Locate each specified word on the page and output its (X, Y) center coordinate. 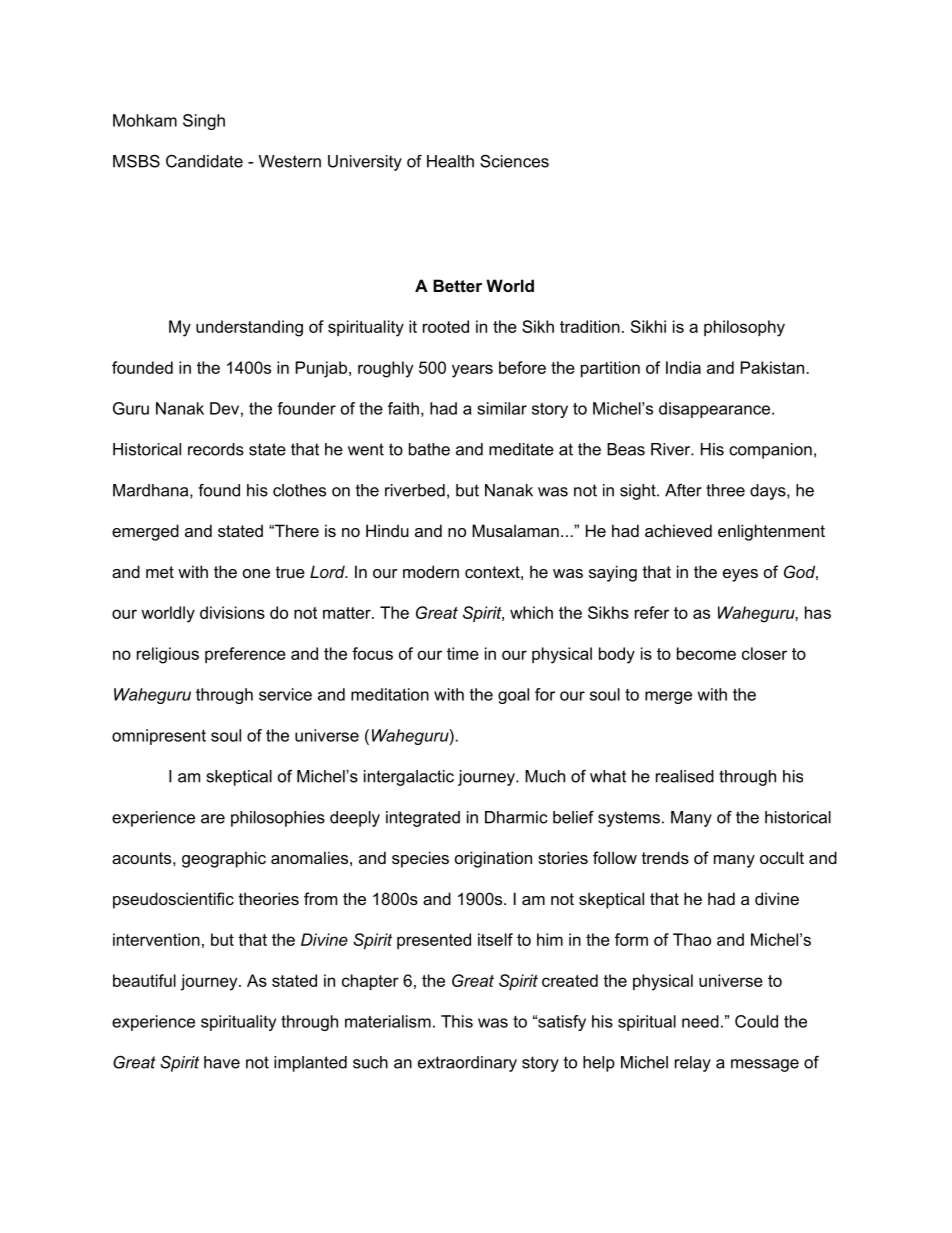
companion (770, 451)
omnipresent (159, 737)
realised (685, 776)
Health (450, 161)
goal (513, 696)
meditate (521, 449)
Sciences (514, 161)
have (222, 1062)
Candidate (204, 161)
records (216, 449)
